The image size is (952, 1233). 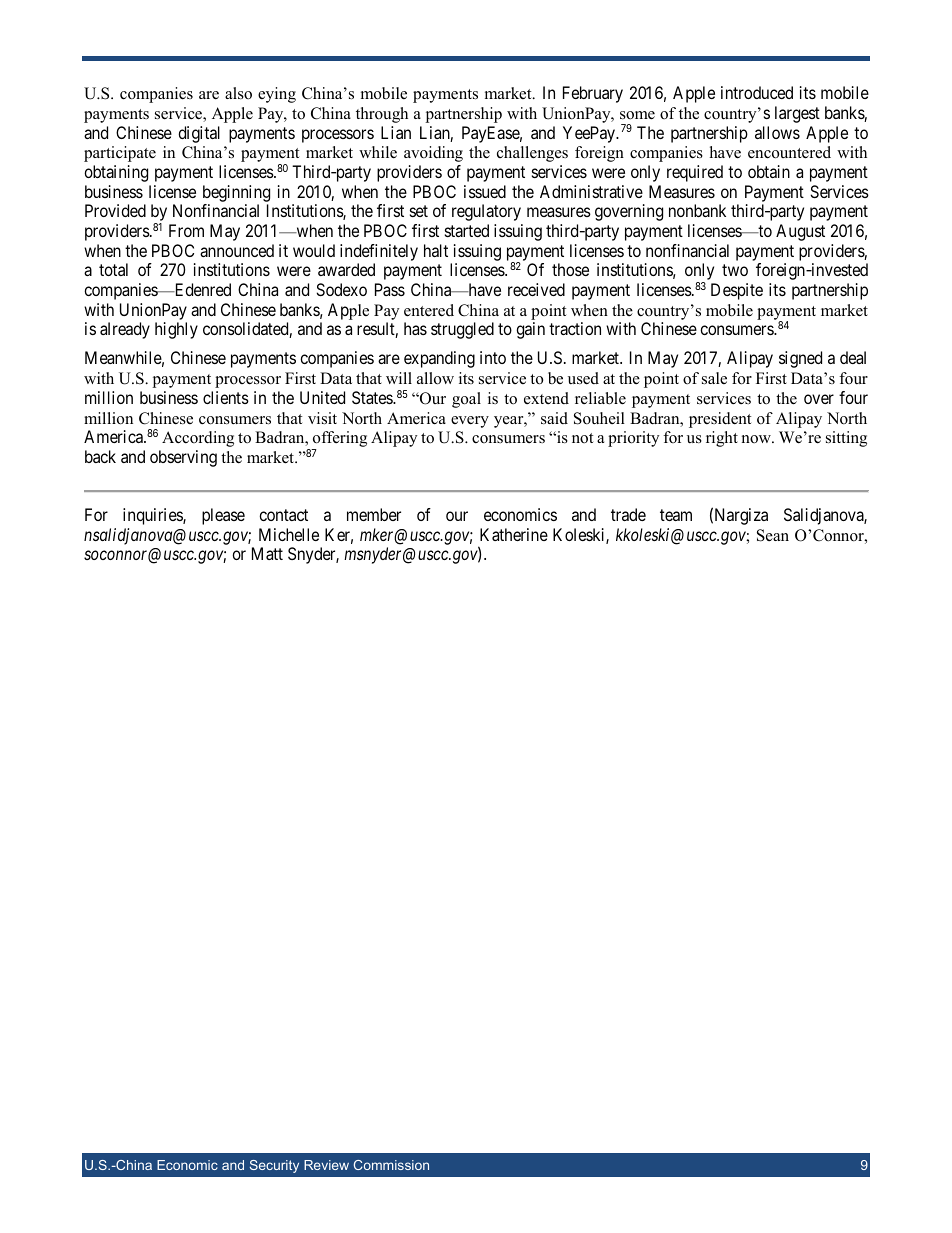 What do you see at coordinates (433, 154) in the screenshot?
I see `avoiding` at bounding box center [433, 154].
